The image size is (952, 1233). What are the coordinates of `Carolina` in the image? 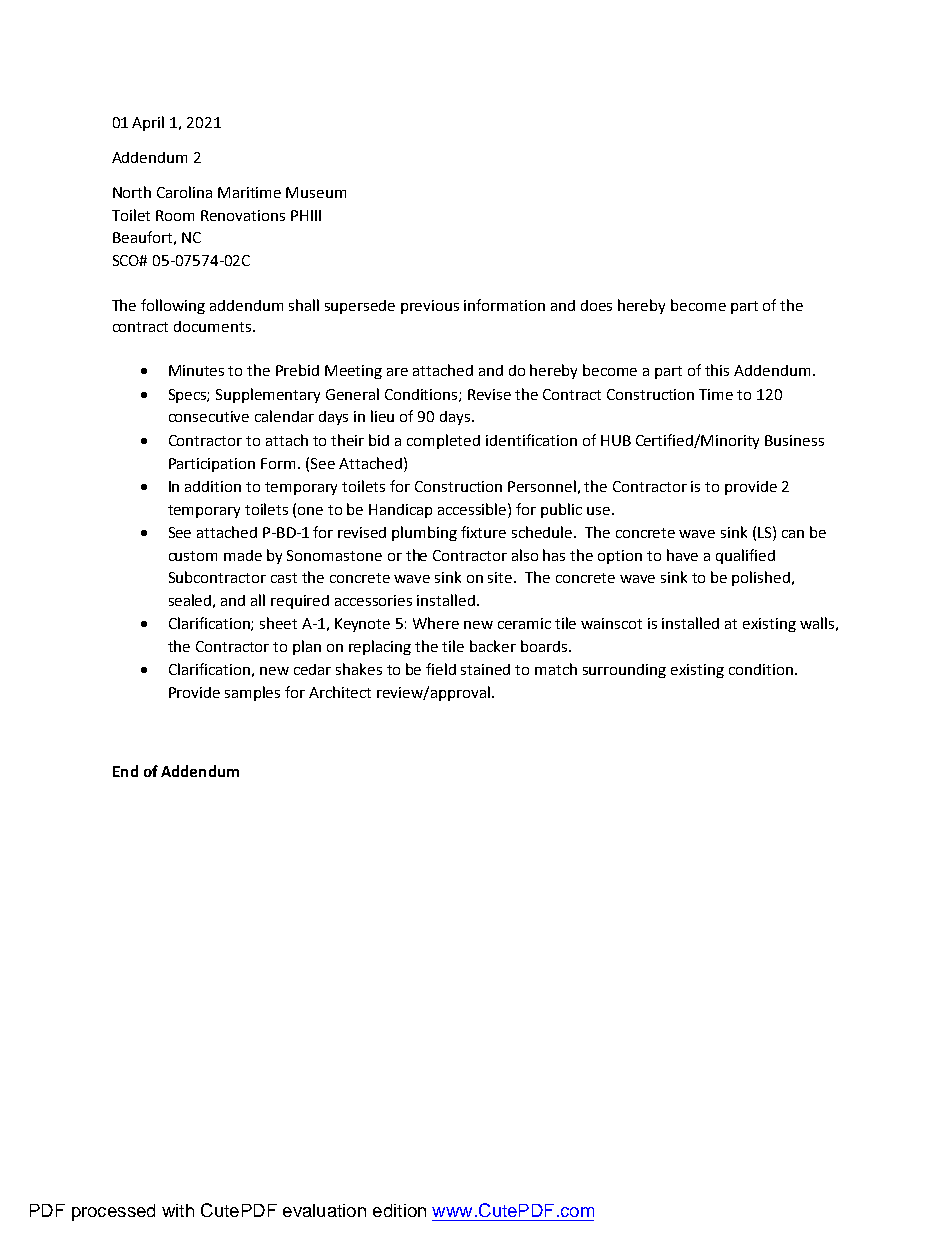 It's located at (184, 192).
